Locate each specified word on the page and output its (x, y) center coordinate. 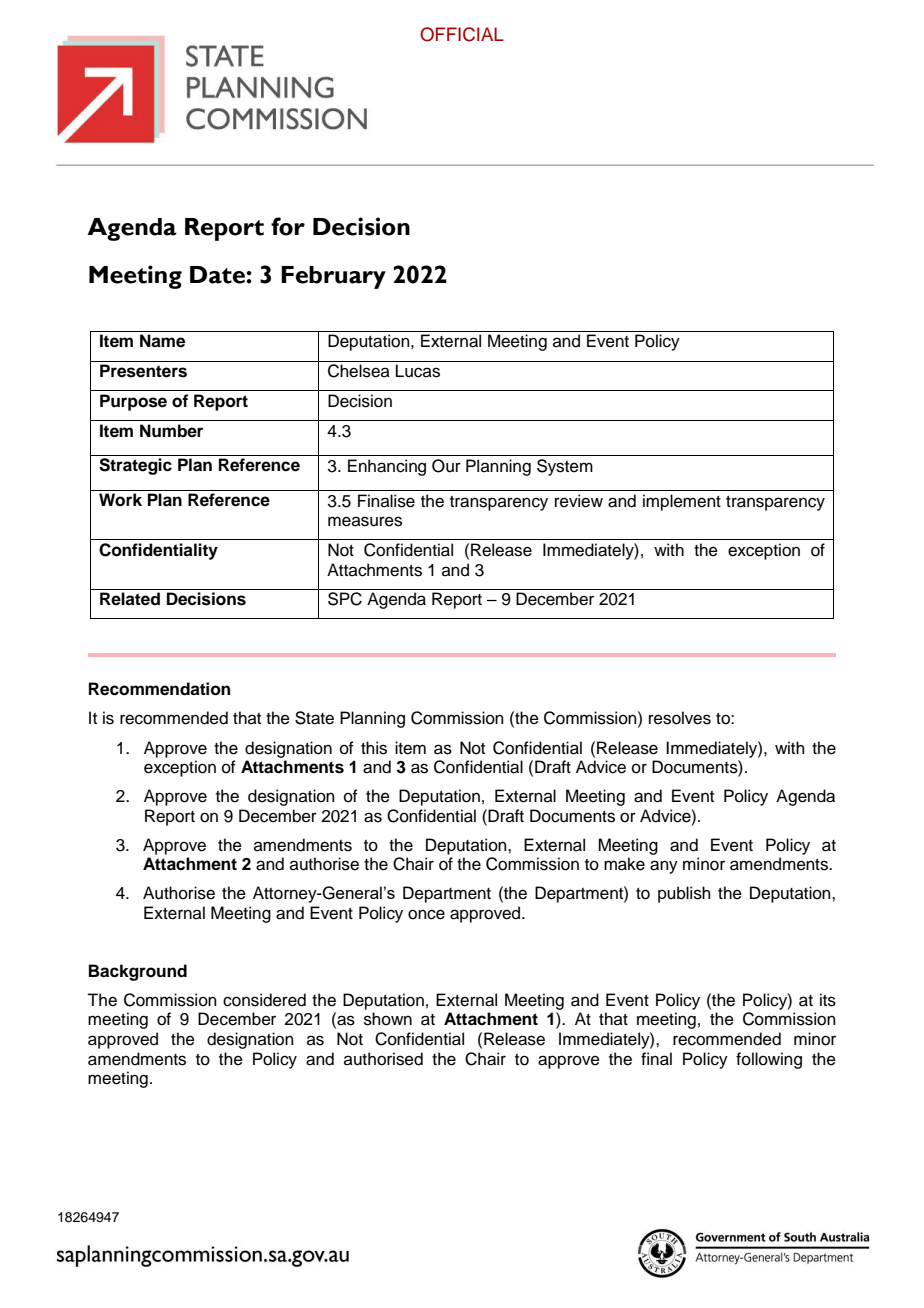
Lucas (418, 371)
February (333, 277)
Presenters (143, 371)
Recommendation (159, 689)
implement (682, 502)
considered (264, 1000)
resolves (680, 718)
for (288, 226)
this (374, 748)
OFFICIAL (462, 34)
